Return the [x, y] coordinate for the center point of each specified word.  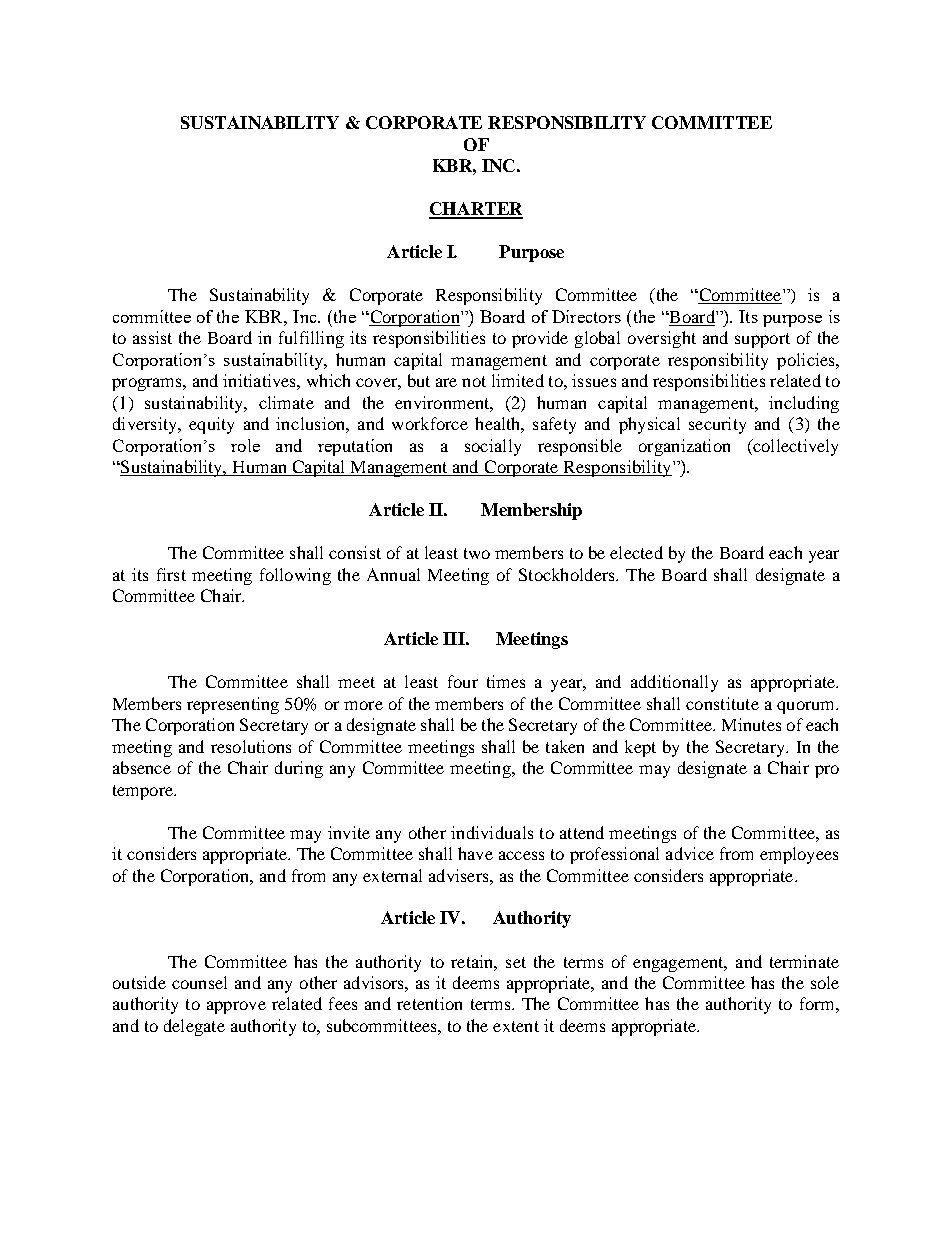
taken [565, 746]
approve [236, 1007]
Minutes [751, 724]
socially [493, 447]
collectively [794, 447]
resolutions [251, 746]
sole [825, 982]
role [245, 445]
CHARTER [476, 210]
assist [152, 337]
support [762, 340]
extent [516, 1026]
